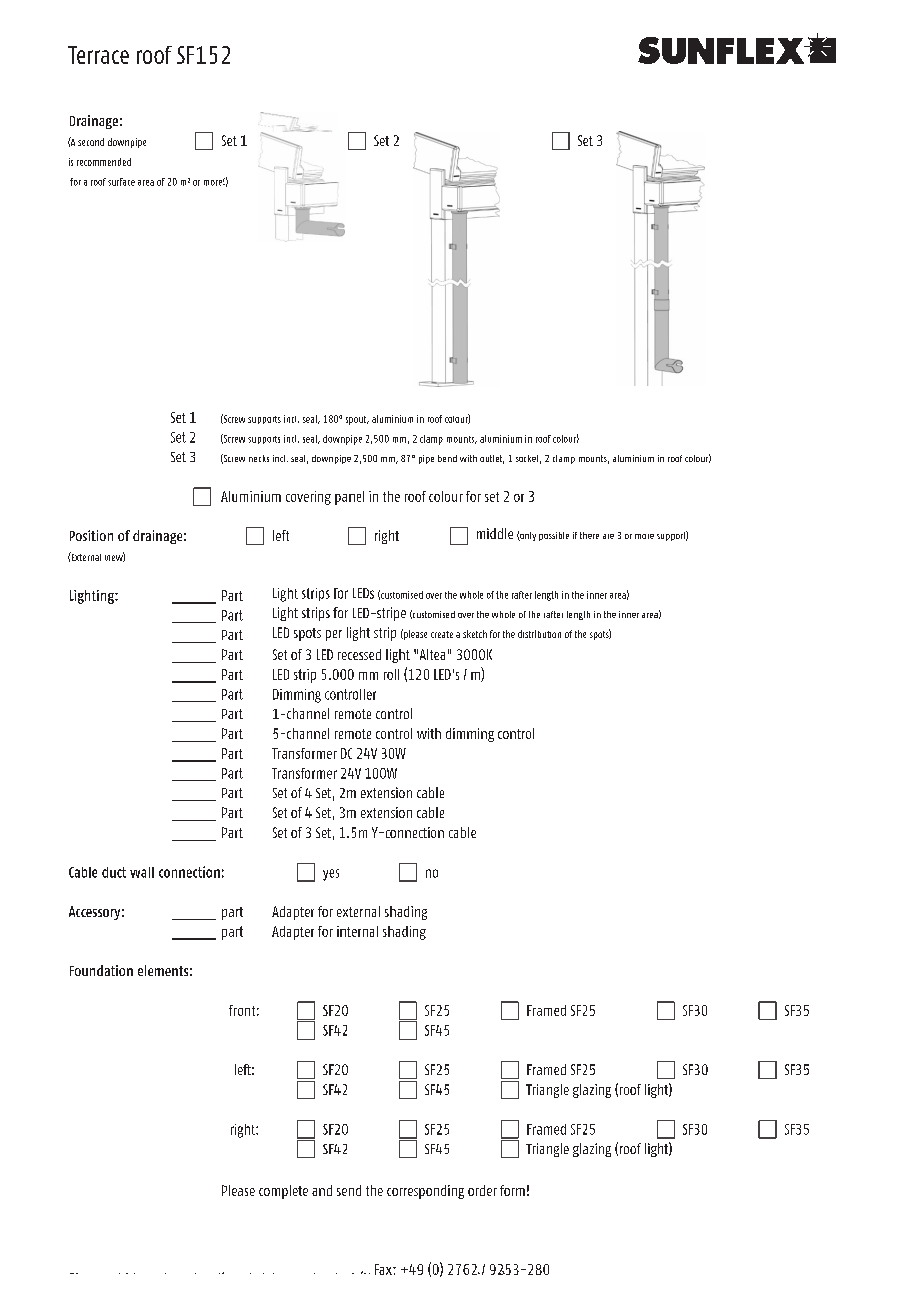  Describe the element at coordinates (357, 931) in the image. I see `internal` at that location.
